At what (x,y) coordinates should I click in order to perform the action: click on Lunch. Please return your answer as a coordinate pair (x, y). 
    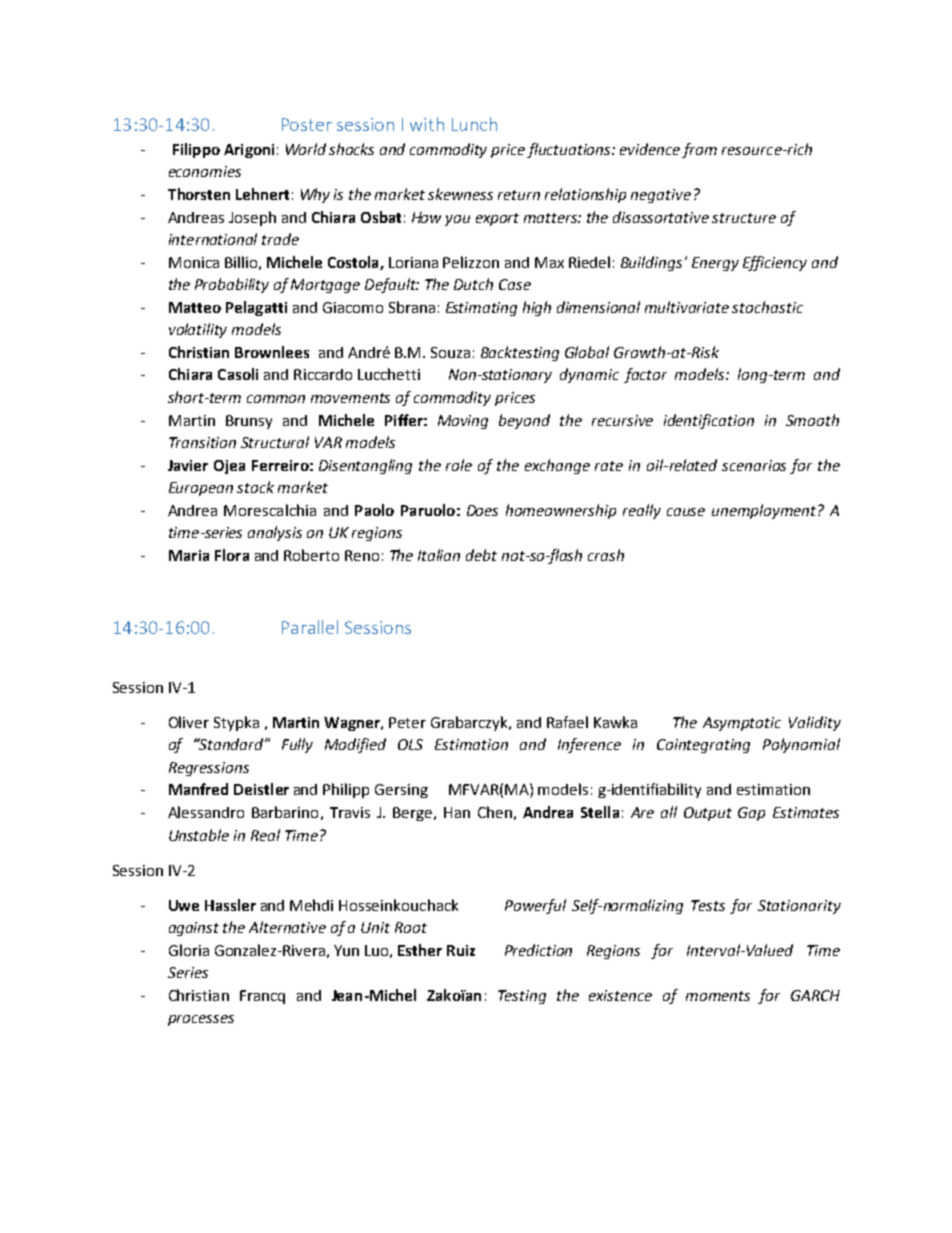
    Looking at the image, I should click on (474, 124).
